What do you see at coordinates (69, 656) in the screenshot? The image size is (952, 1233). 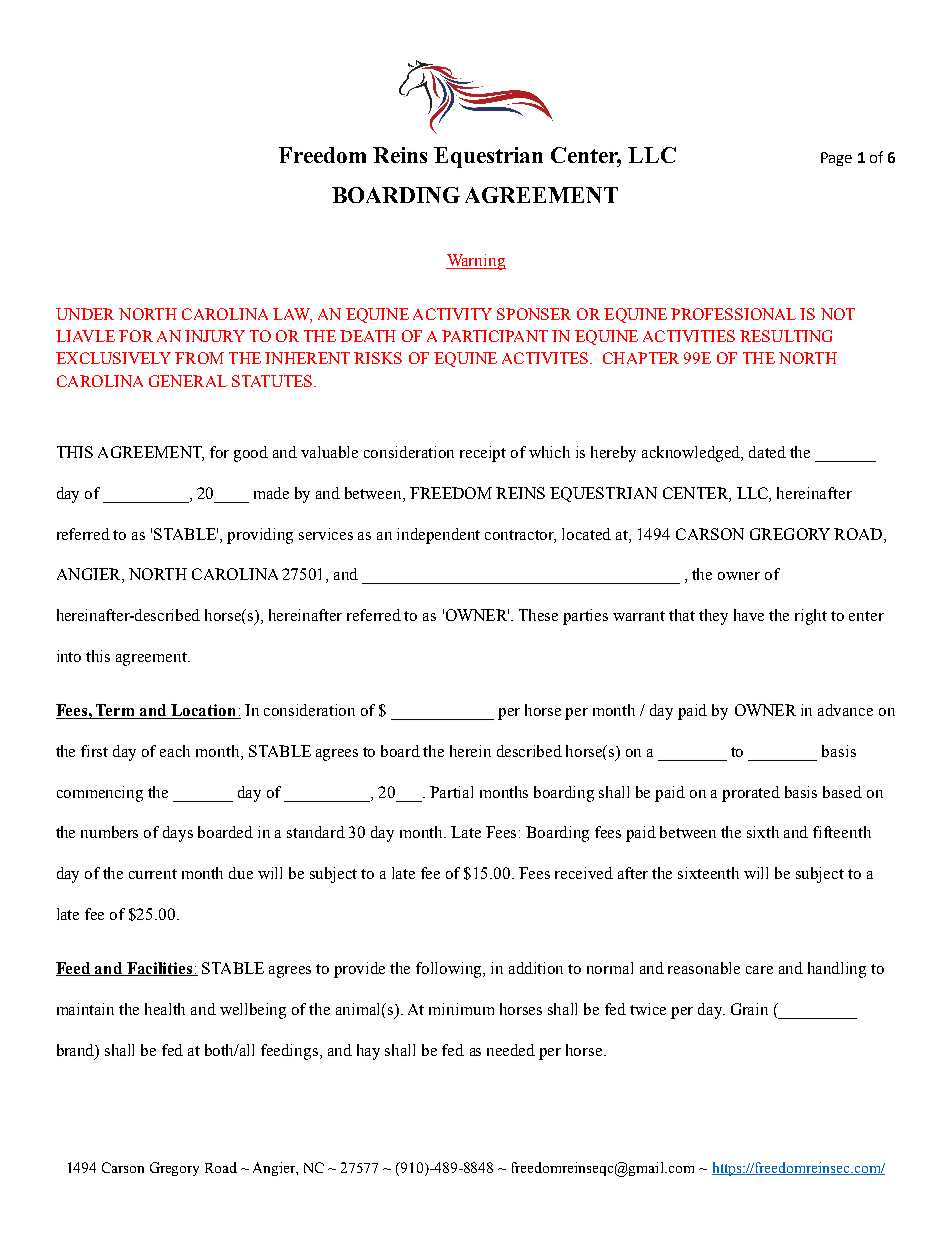 I see `into` at bounding box center [69, 656].
